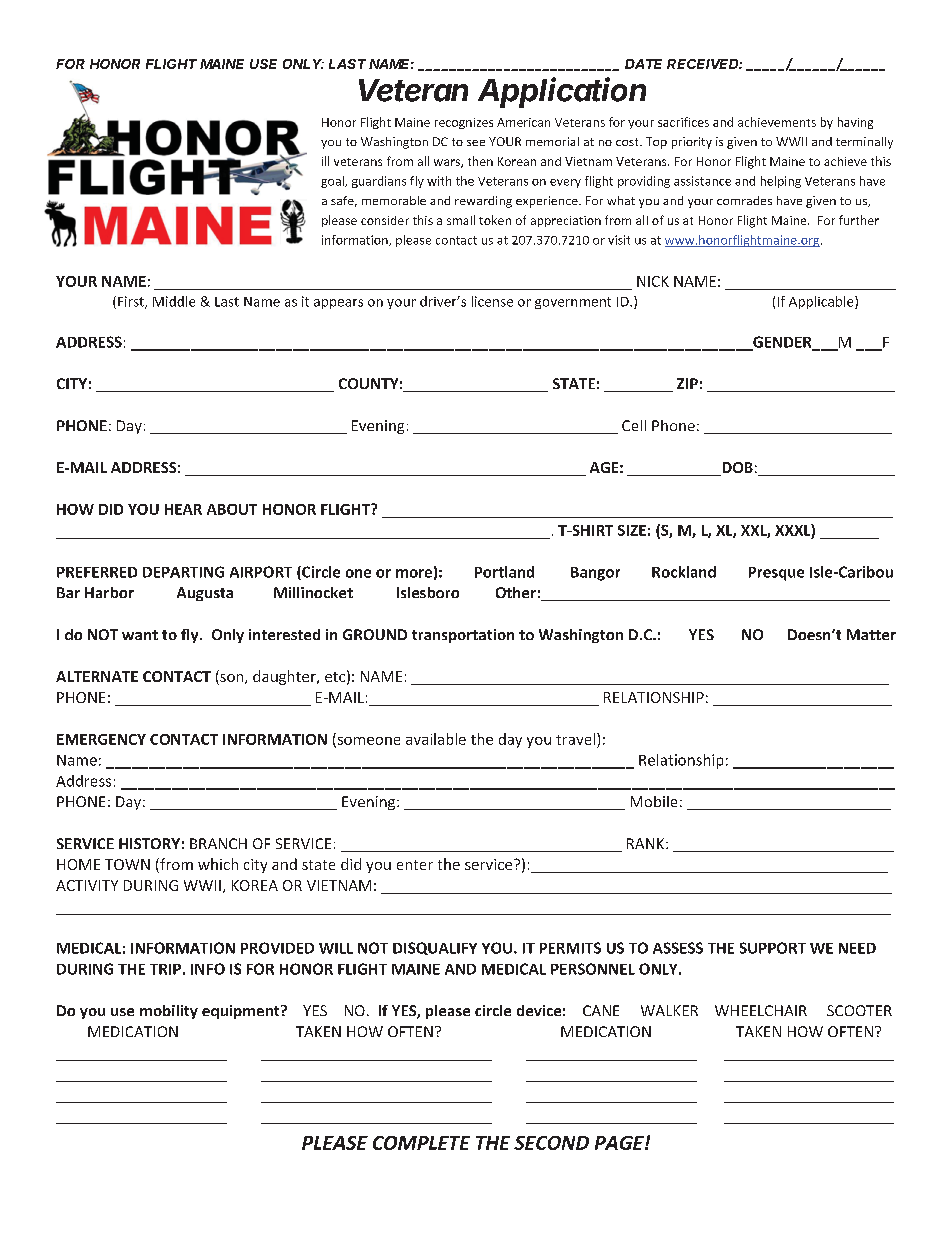  I want to click on COMPLETE, so click(421, 1143).
